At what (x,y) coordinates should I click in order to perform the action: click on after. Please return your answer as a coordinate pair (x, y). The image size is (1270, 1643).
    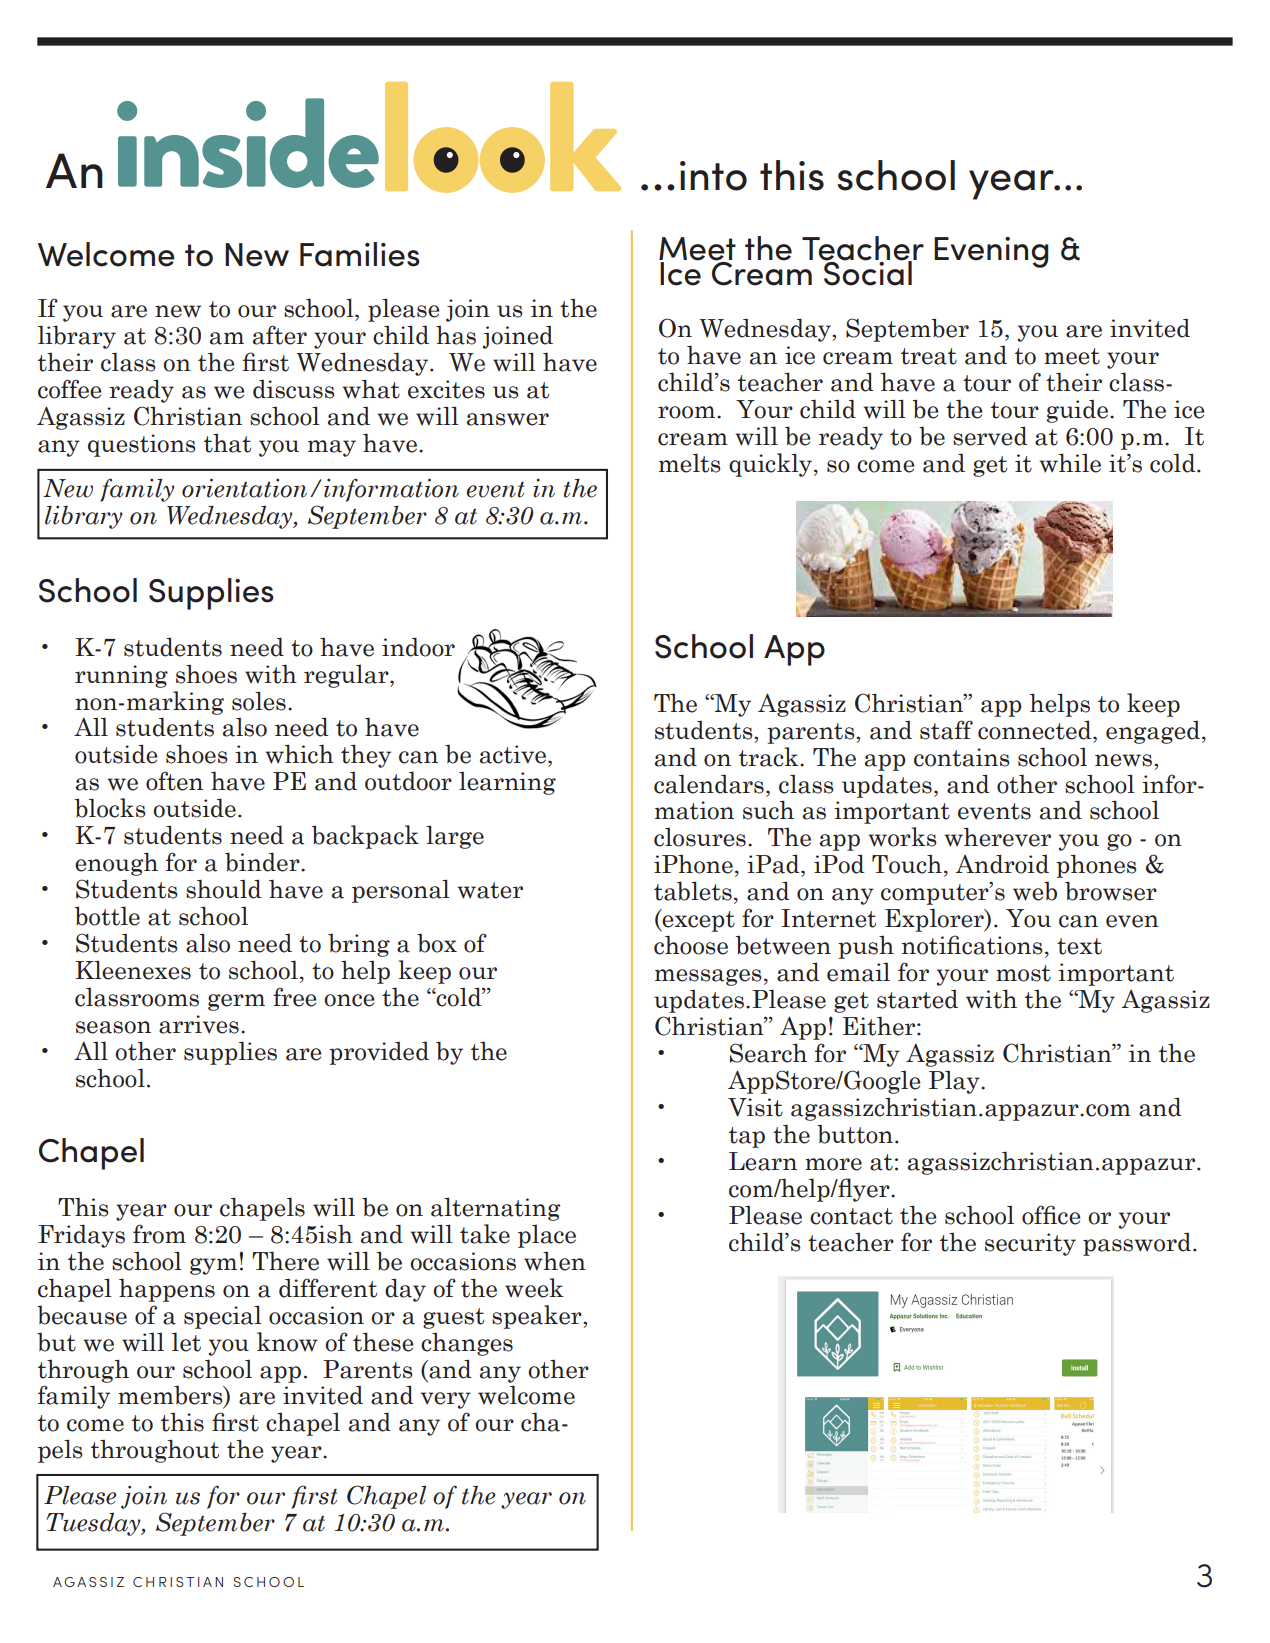
    Looking at the image, I should click on (280, 335).
